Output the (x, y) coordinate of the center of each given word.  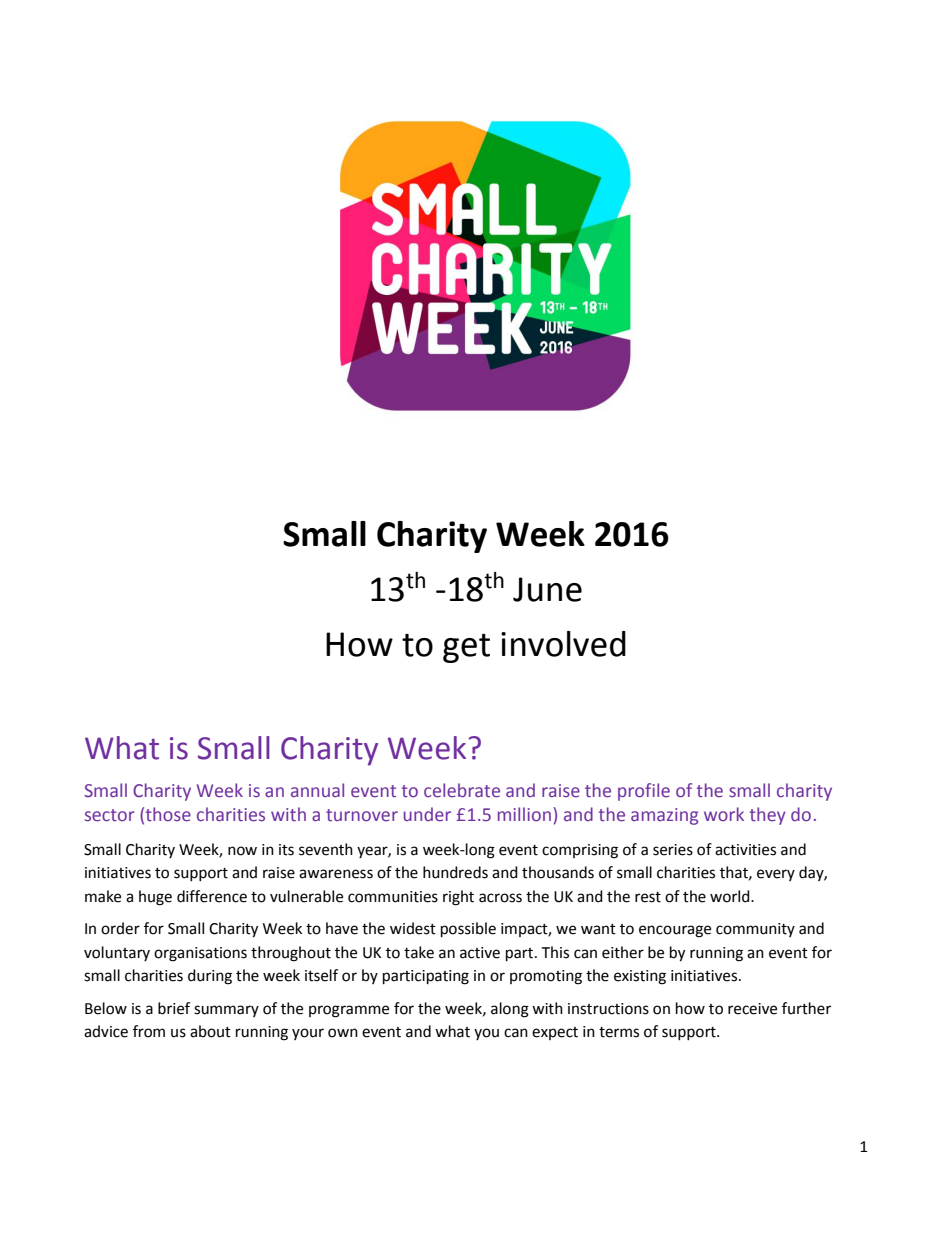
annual (317, 790)
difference (212, 896)
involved (563, 644)
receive (752, 1009)
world (731, 896)
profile (644, 792)
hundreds (455, 872)
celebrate (462, 790)
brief (174, 1008)
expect (555, 1033)
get (466, 648)
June (547, 589)
